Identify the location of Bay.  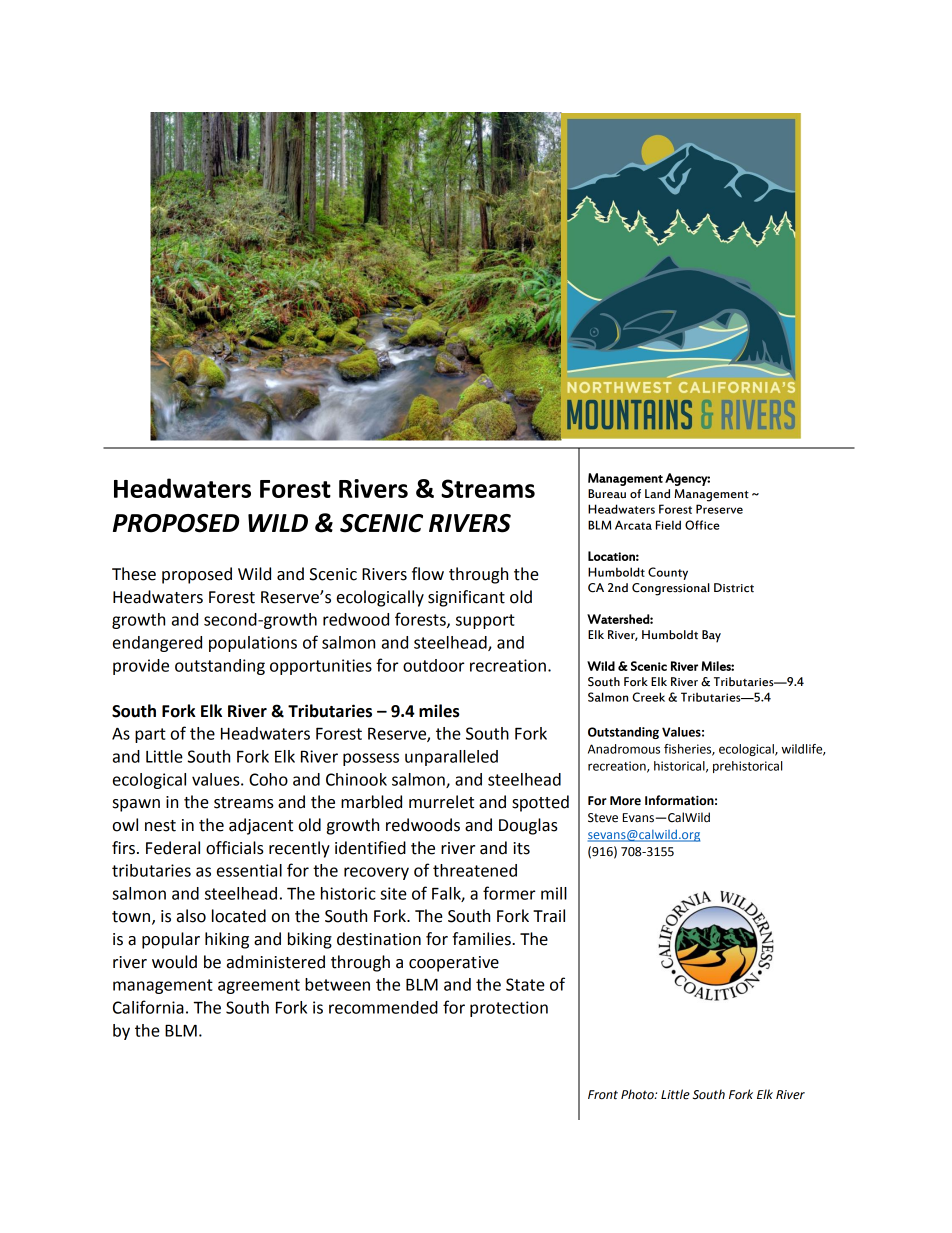
(711, 636).
